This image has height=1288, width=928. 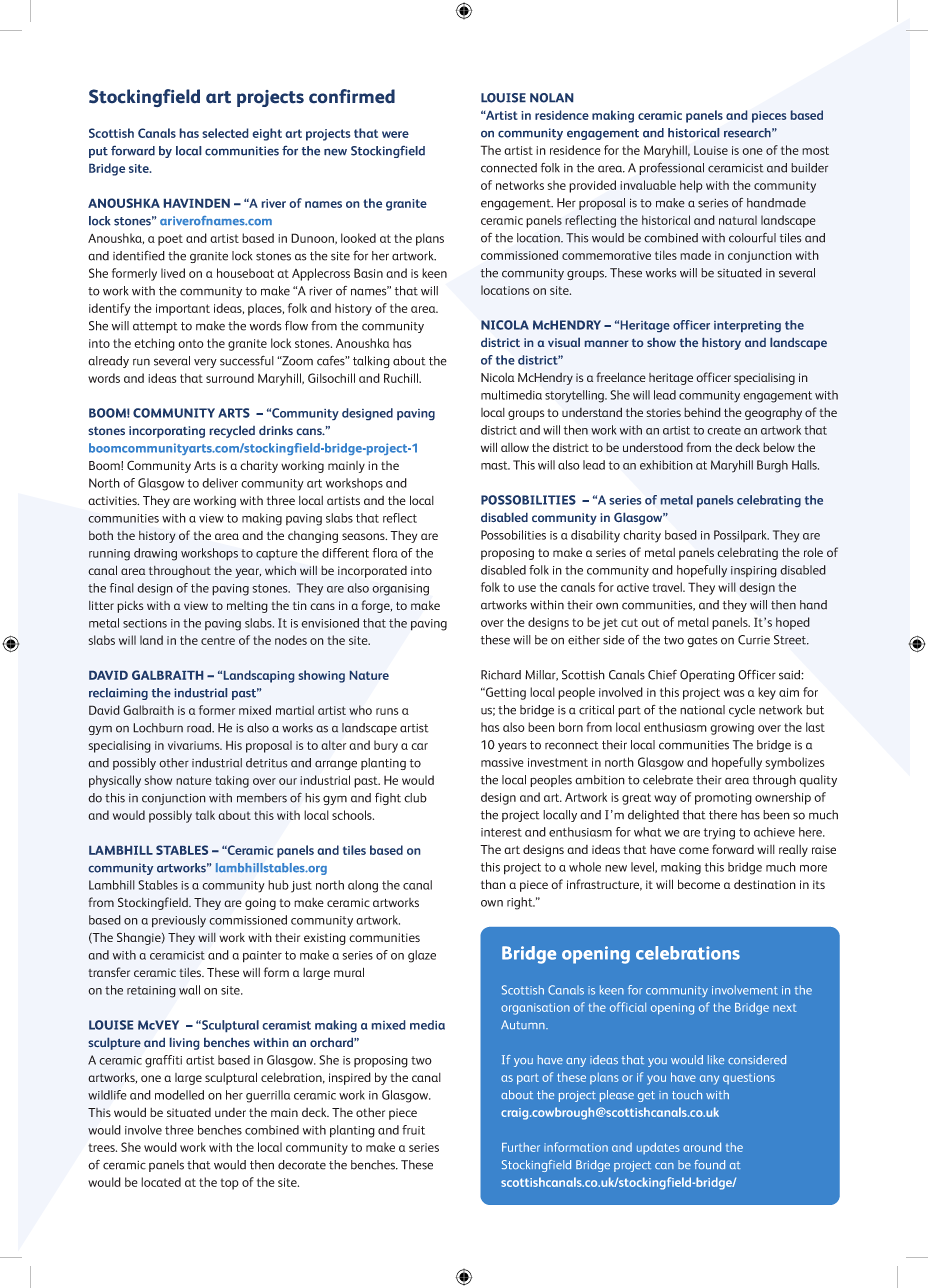 I want to click on Currie, so click(x=754, y=640).
